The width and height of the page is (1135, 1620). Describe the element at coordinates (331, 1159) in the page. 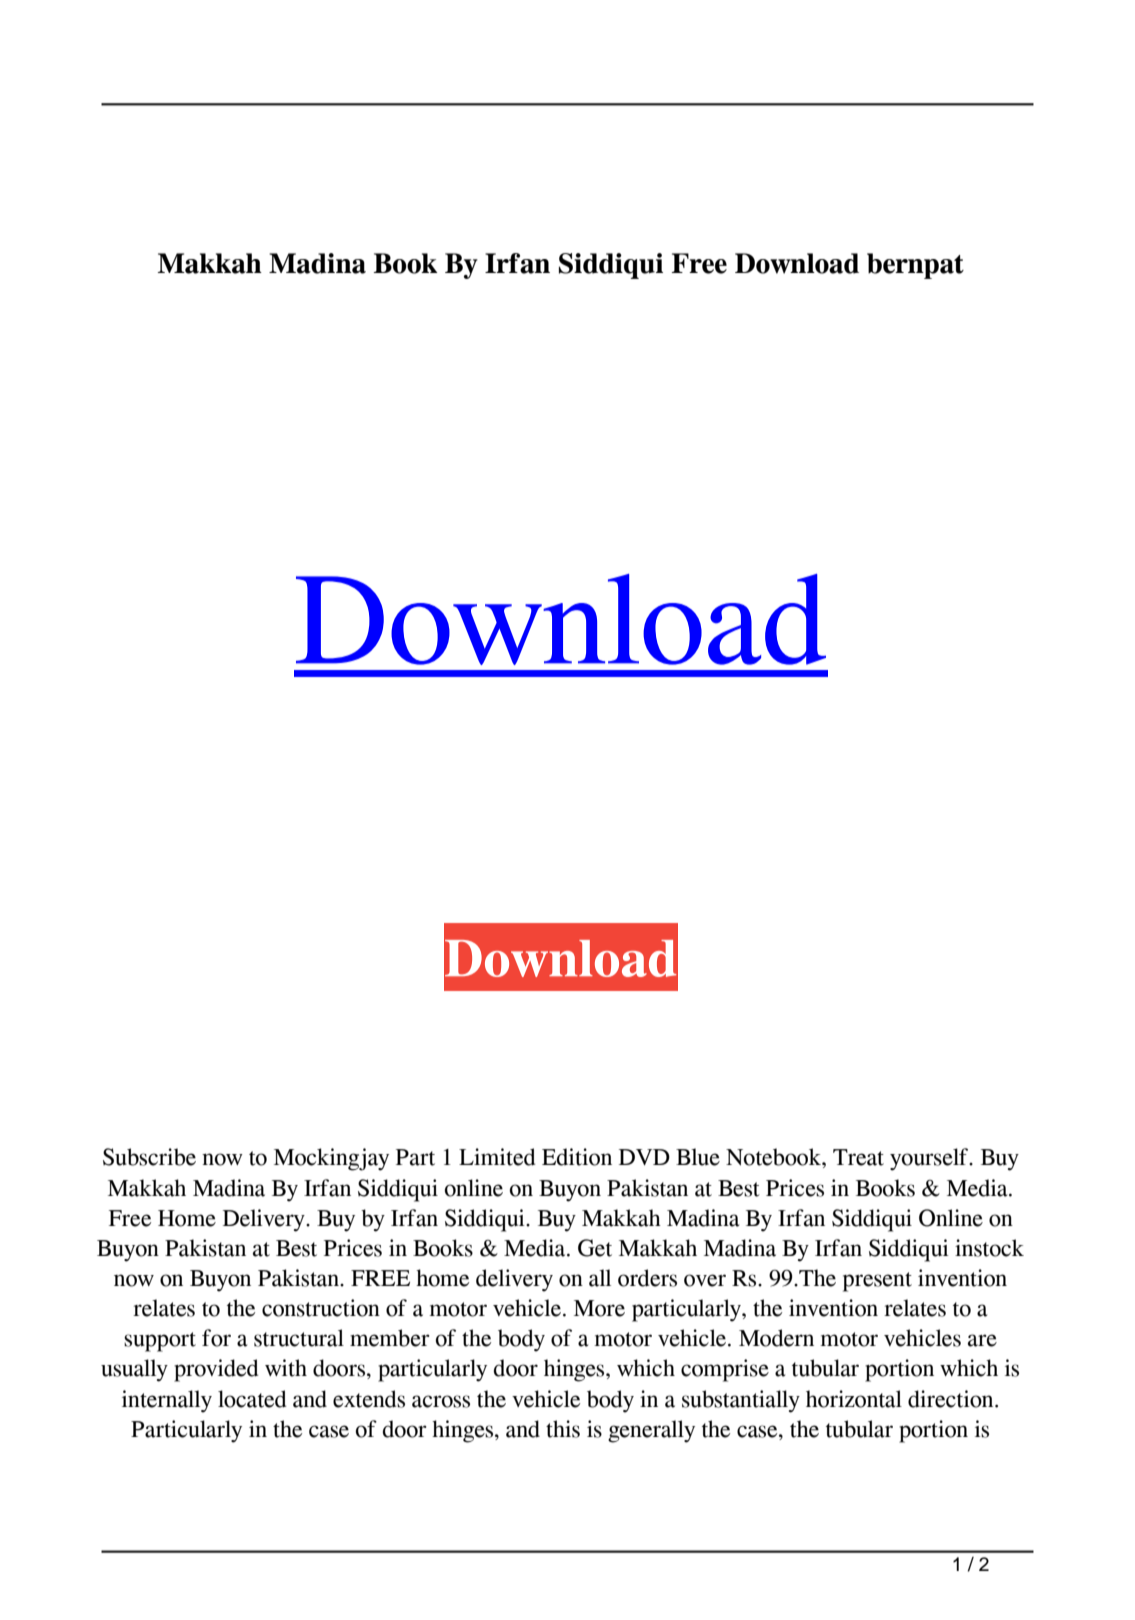

I see `Mockingjay` at that location.
